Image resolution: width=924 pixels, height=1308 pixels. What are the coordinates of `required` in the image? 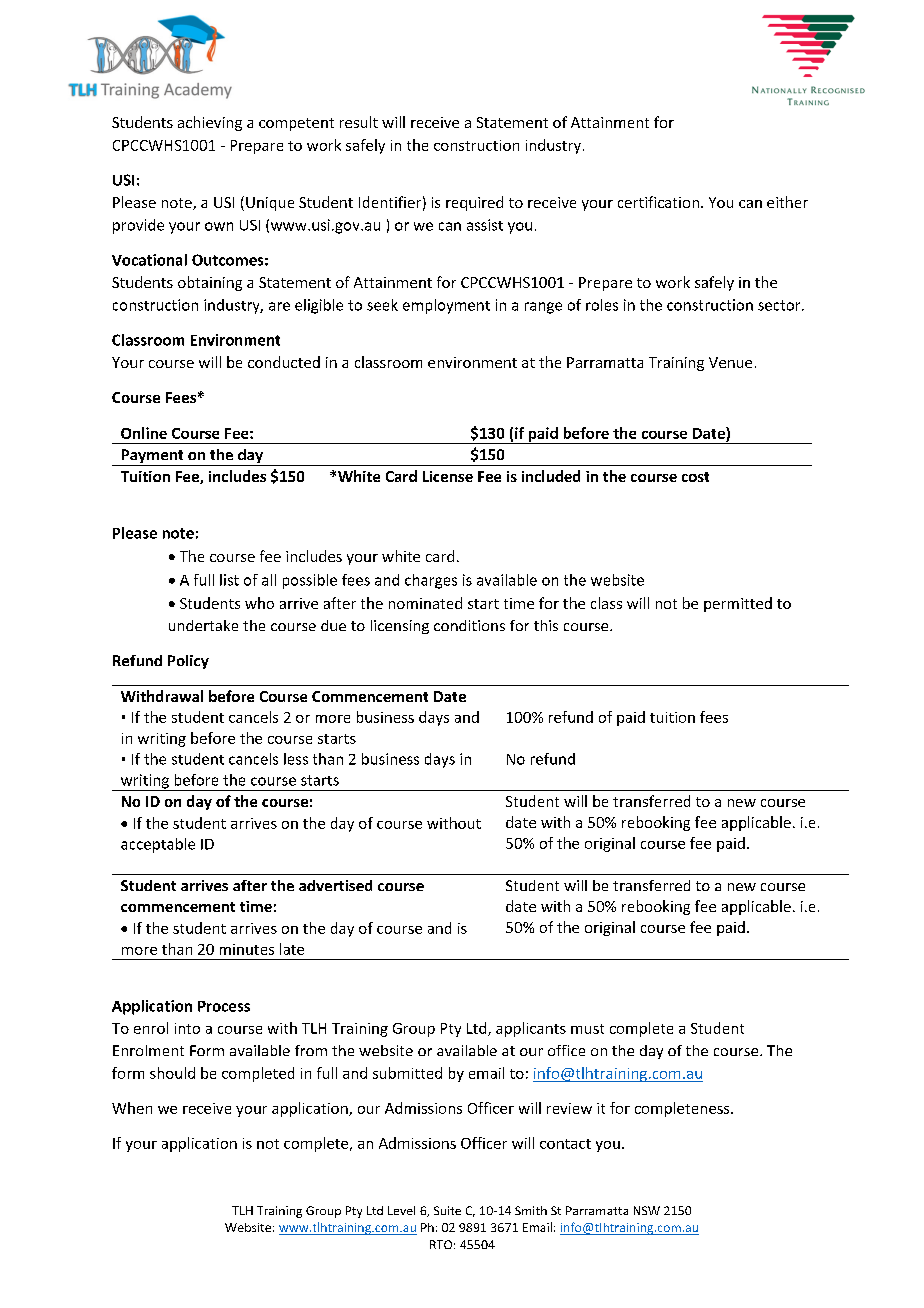 It's located at (474, 203).
